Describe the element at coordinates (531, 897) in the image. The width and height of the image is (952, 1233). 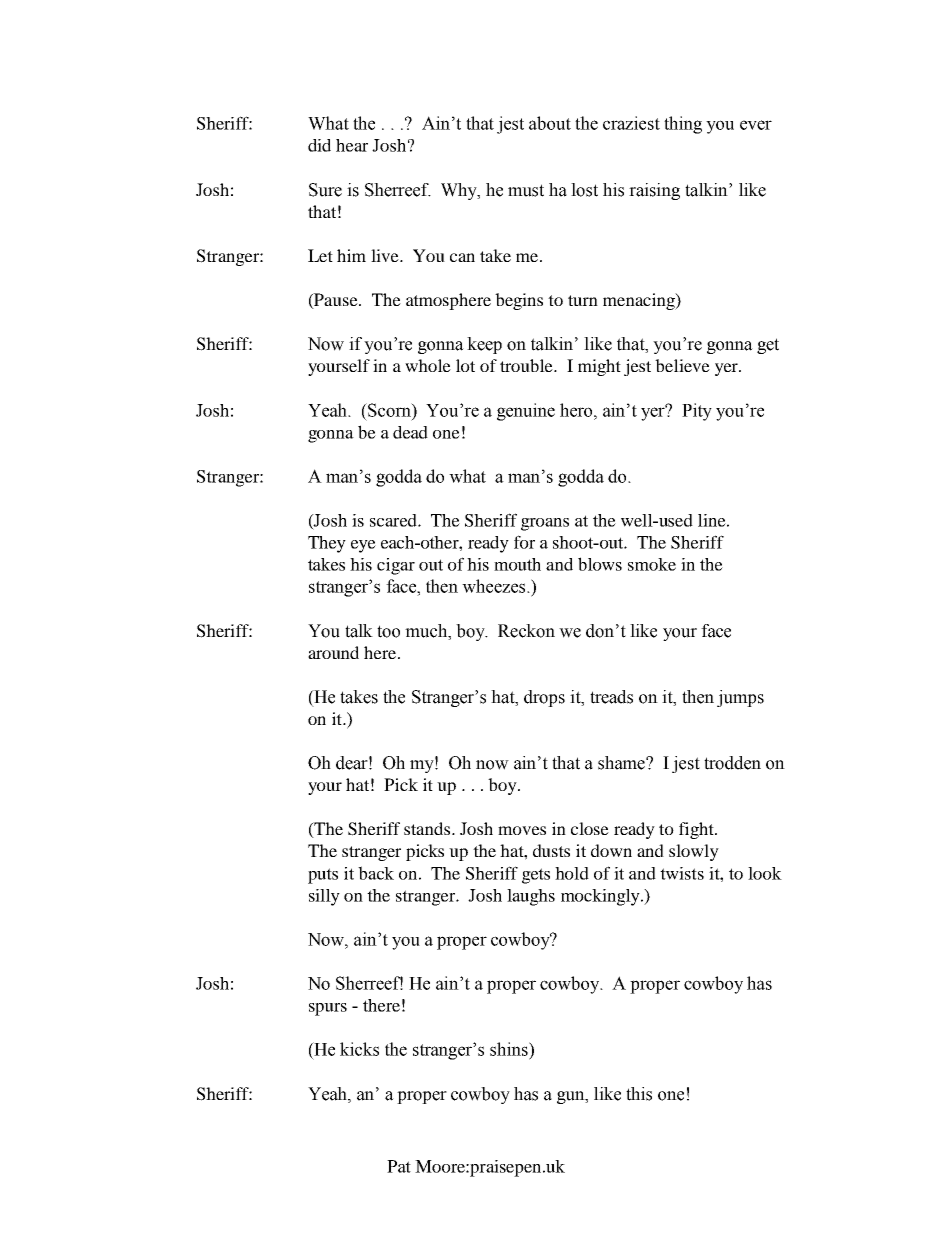
I see `laughs` at that location.
